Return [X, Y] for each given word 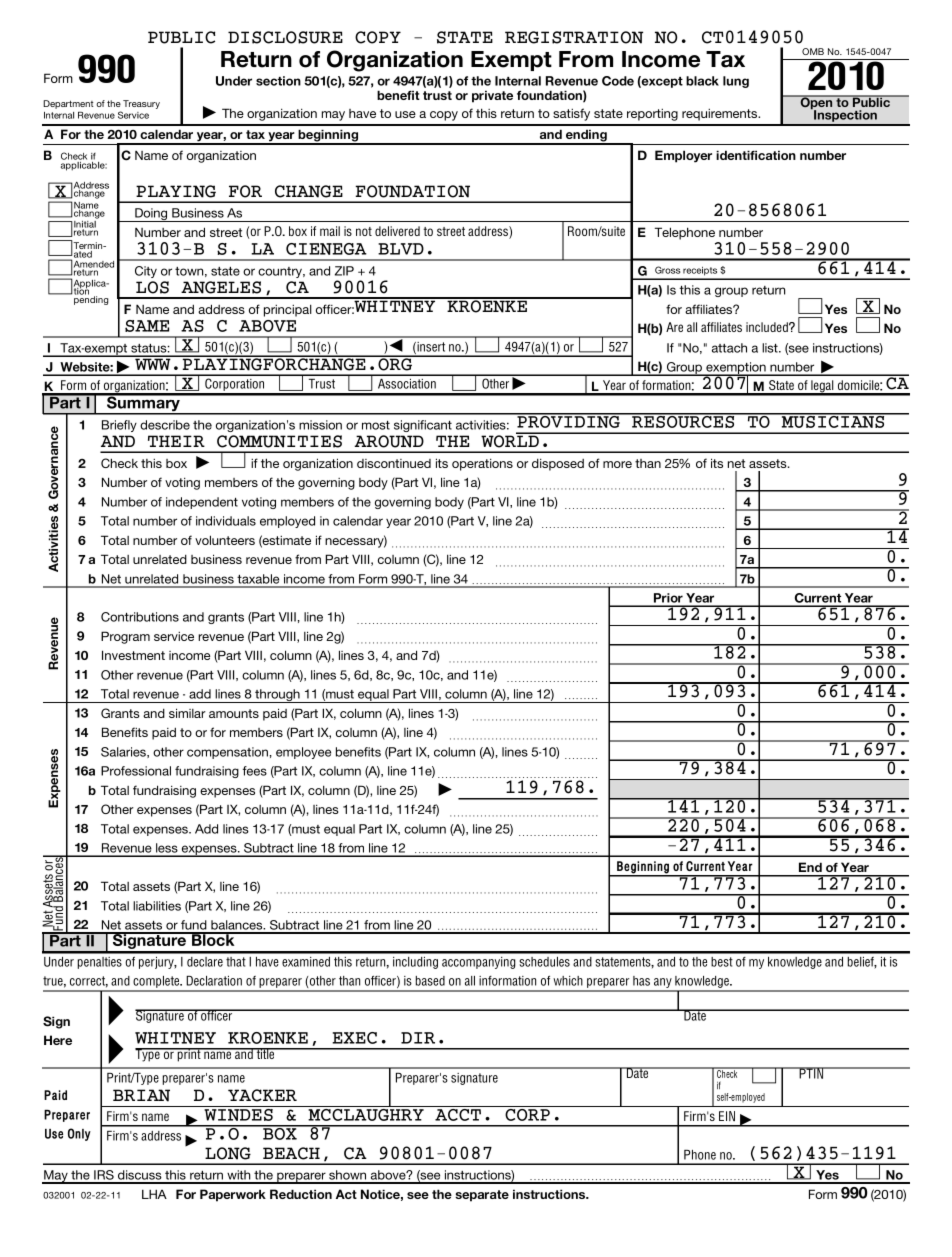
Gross [668, 270]
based [430, 981]
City [146, 272]
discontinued [394, 463]
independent [202, 503]
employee [303, 753]
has [641, 981]
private [492, 96]
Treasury [141, 104]
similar [187, 713]
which [568, 981]
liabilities [157, 906]
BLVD [401, 249]
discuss [140, 1176]
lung [736, 82]
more [617, 464]
